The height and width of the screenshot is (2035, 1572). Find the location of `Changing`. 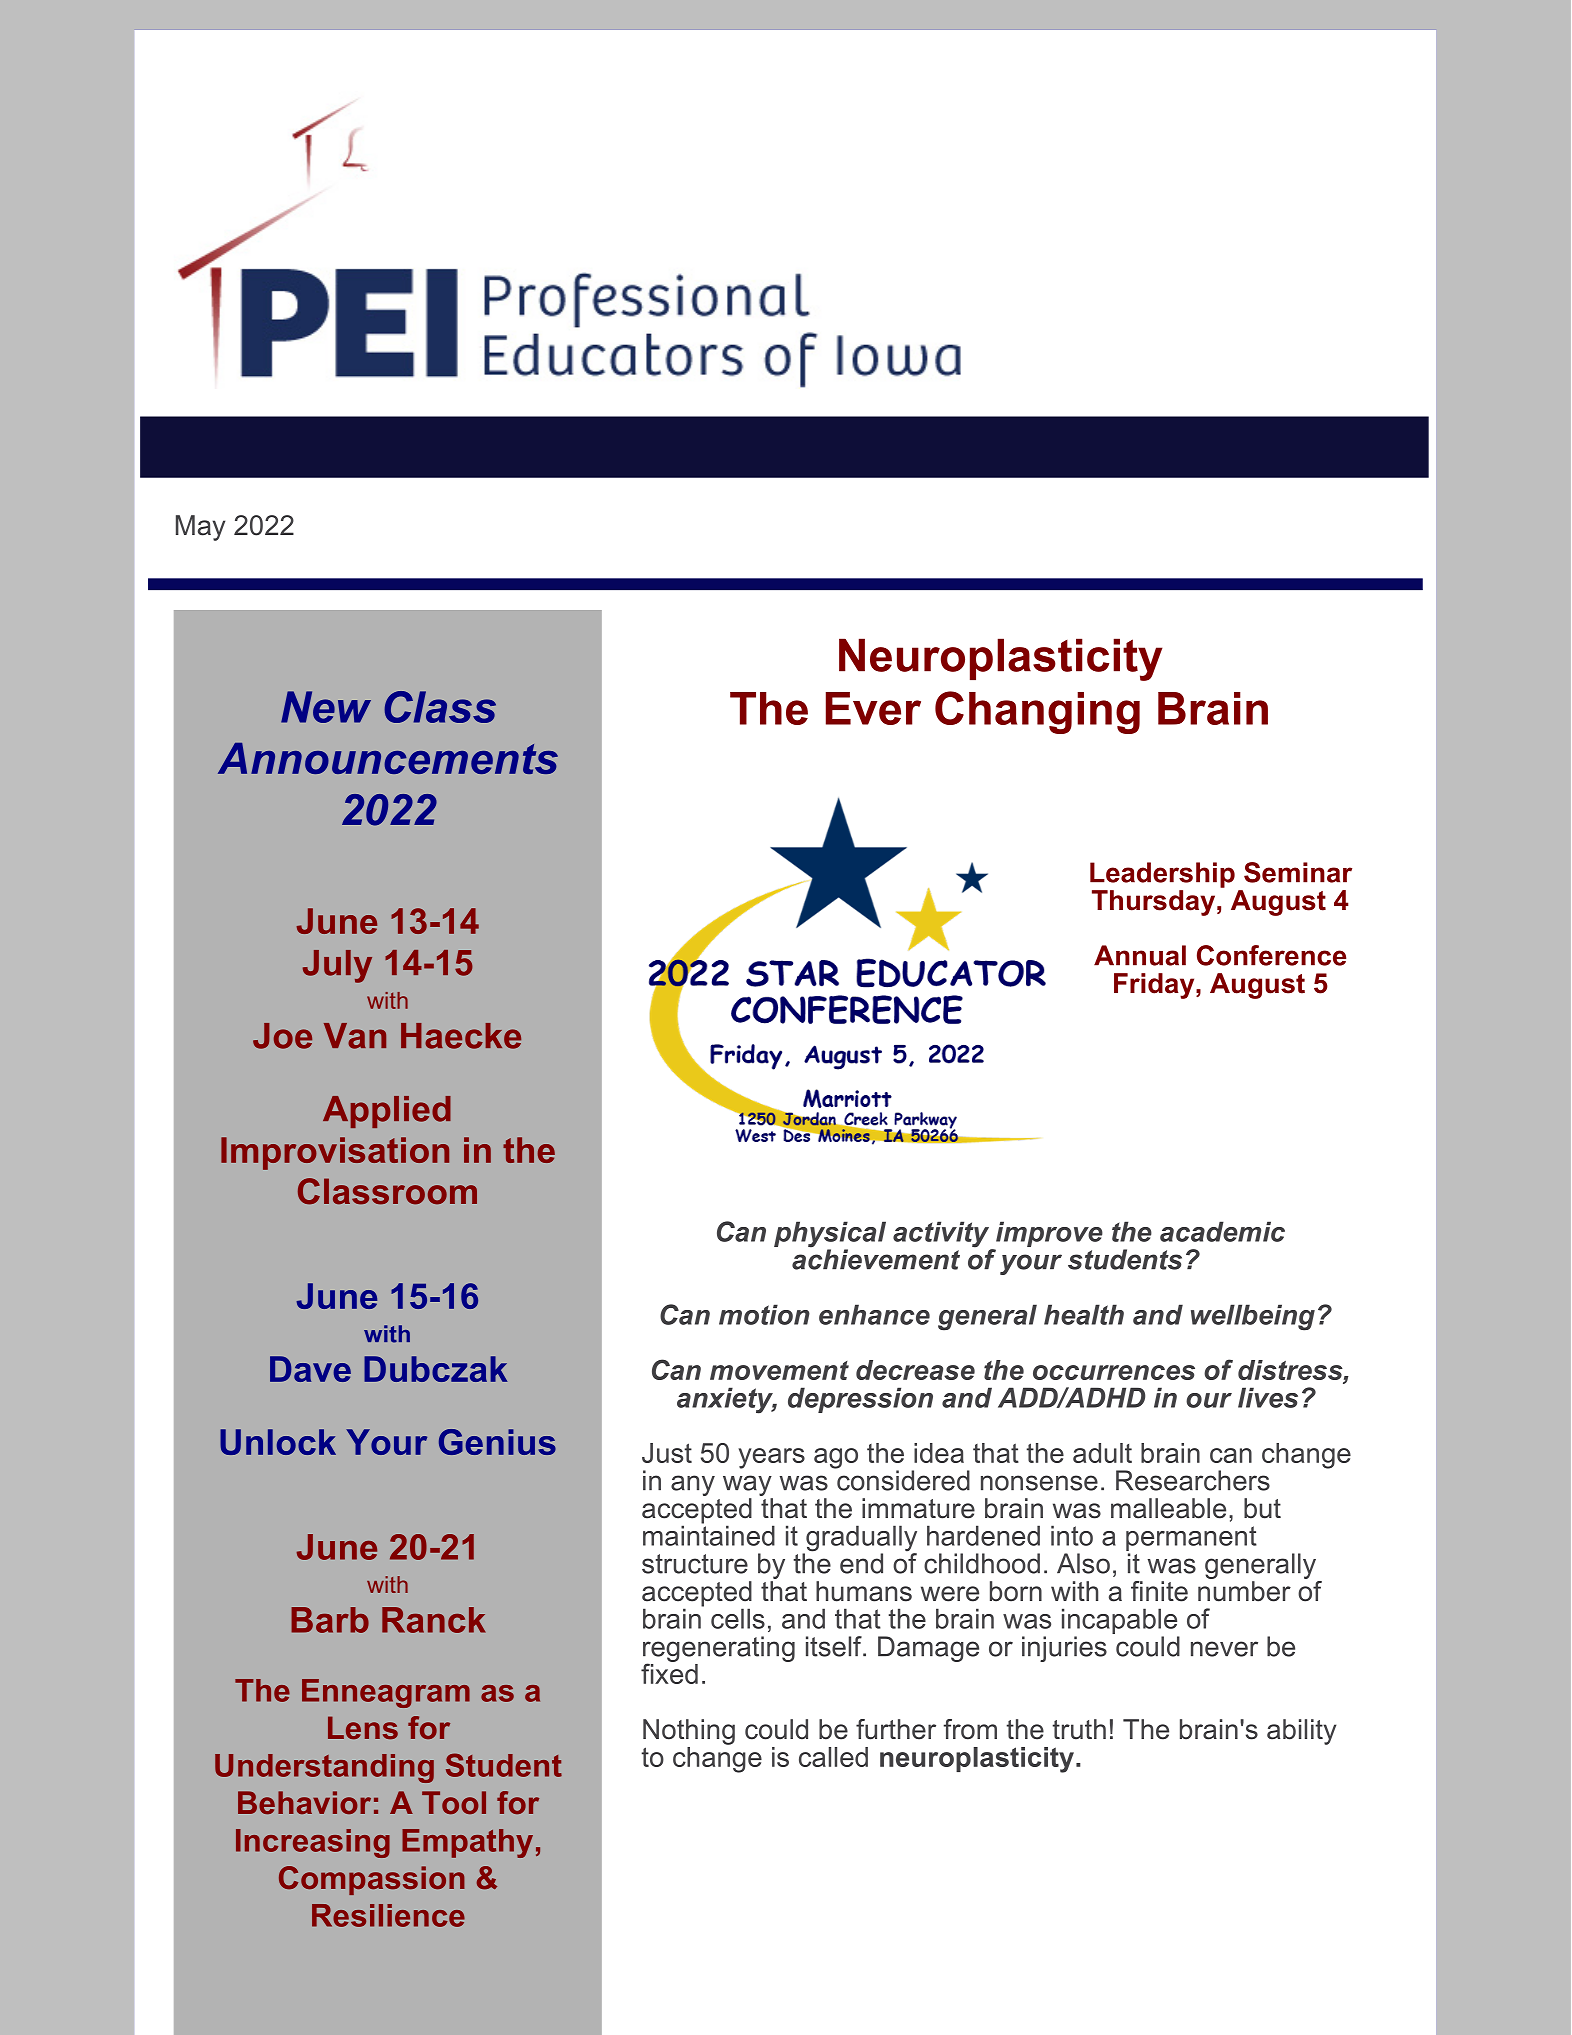

Changing is located at coordinates (1037, 712).
